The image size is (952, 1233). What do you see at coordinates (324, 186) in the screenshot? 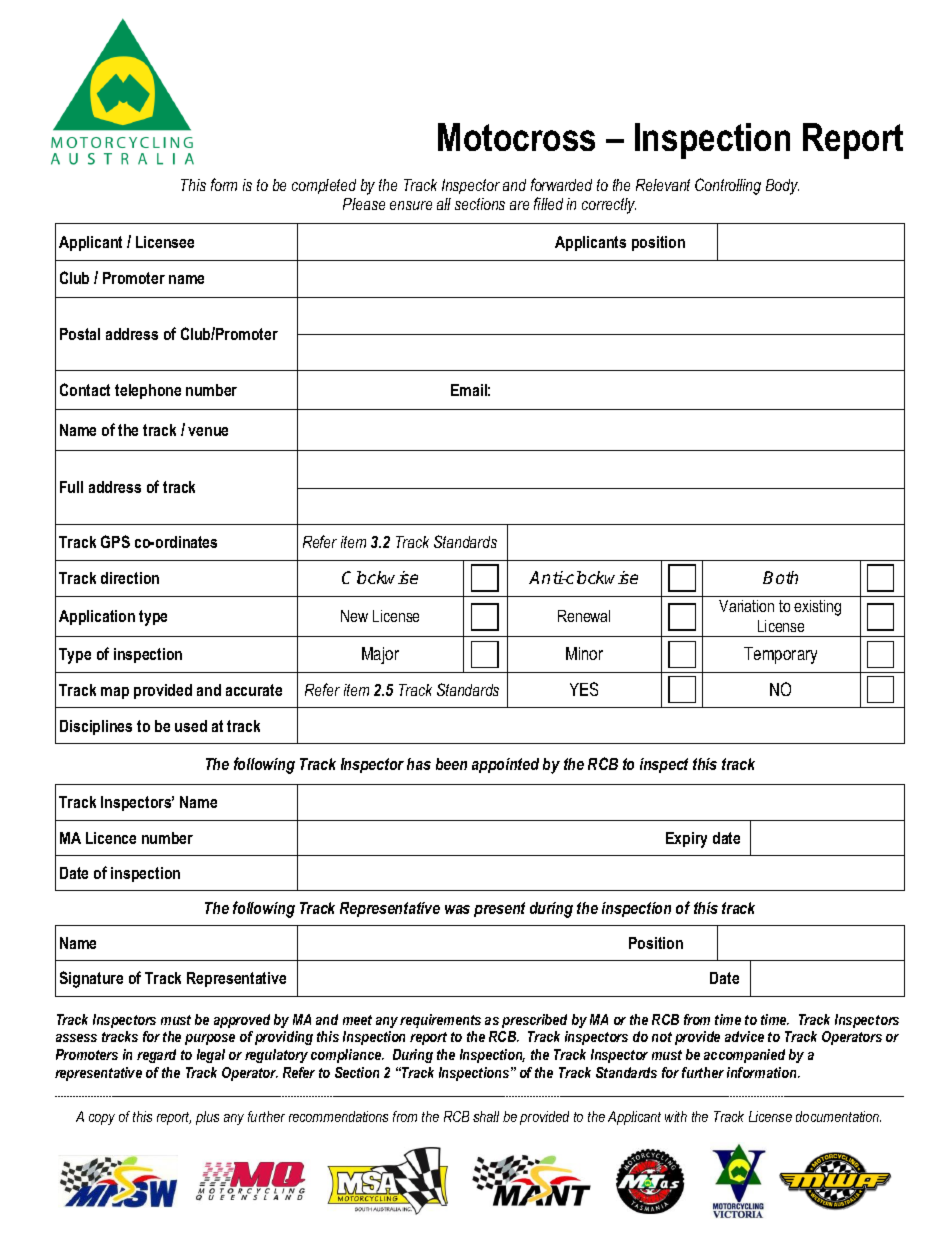
I see `completed` at bounding box center [324, 186].
